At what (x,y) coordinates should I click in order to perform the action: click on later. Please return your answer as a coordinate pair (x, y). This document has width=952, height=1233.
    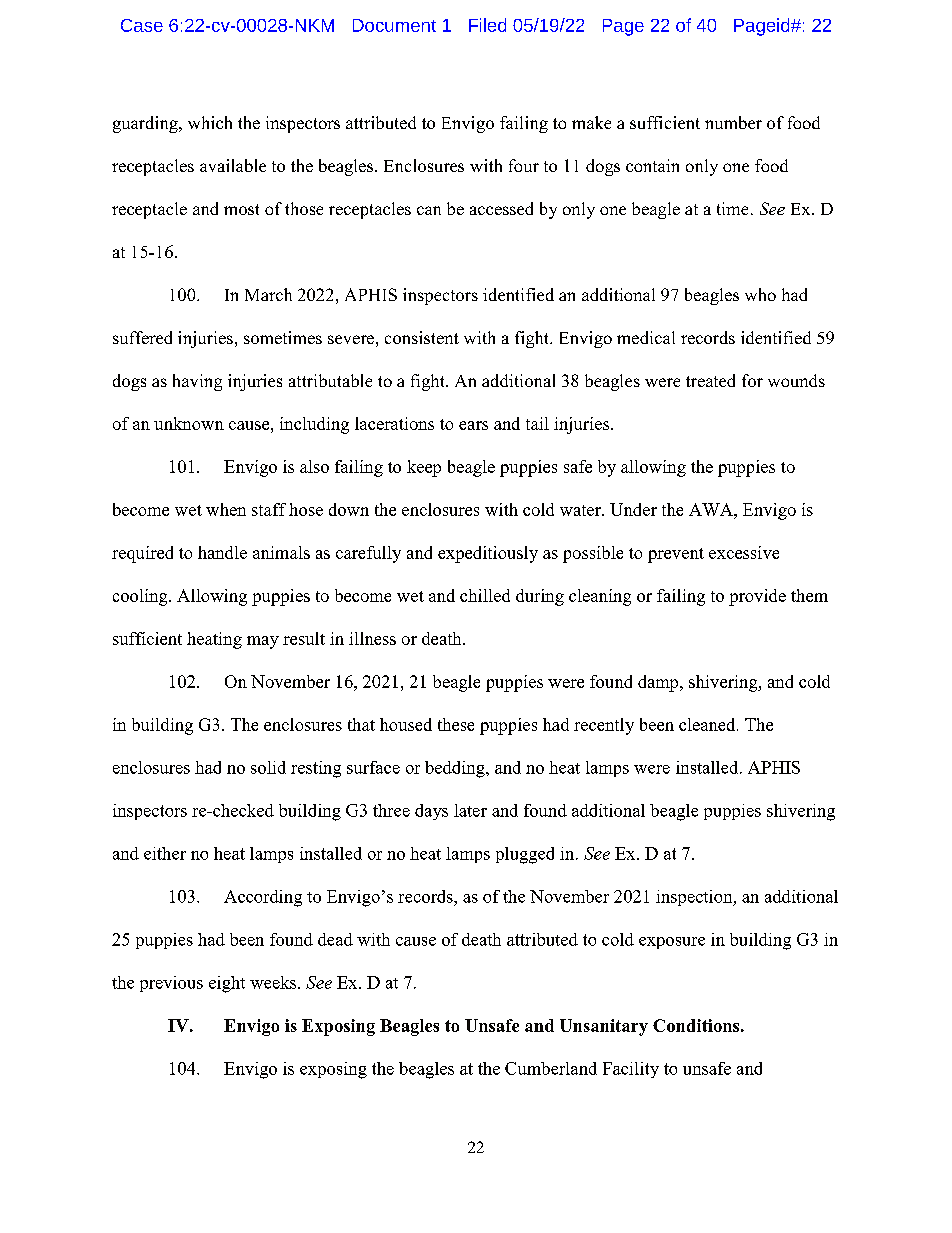
    Looking at the image, I should click on (470, 810).
